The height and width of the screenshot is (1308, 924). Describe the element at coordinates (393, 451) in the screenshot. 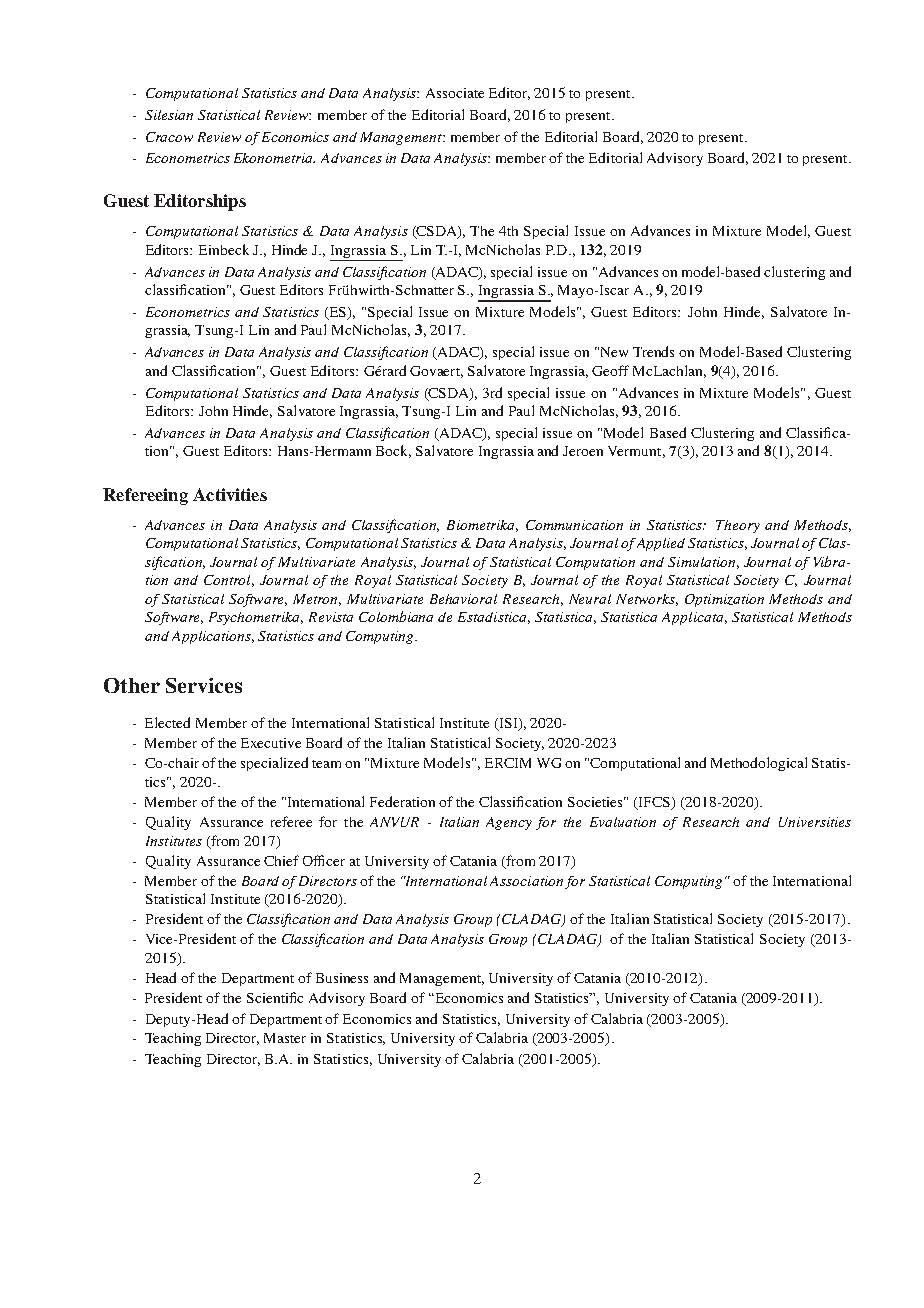

I see `Bock` at that location.
